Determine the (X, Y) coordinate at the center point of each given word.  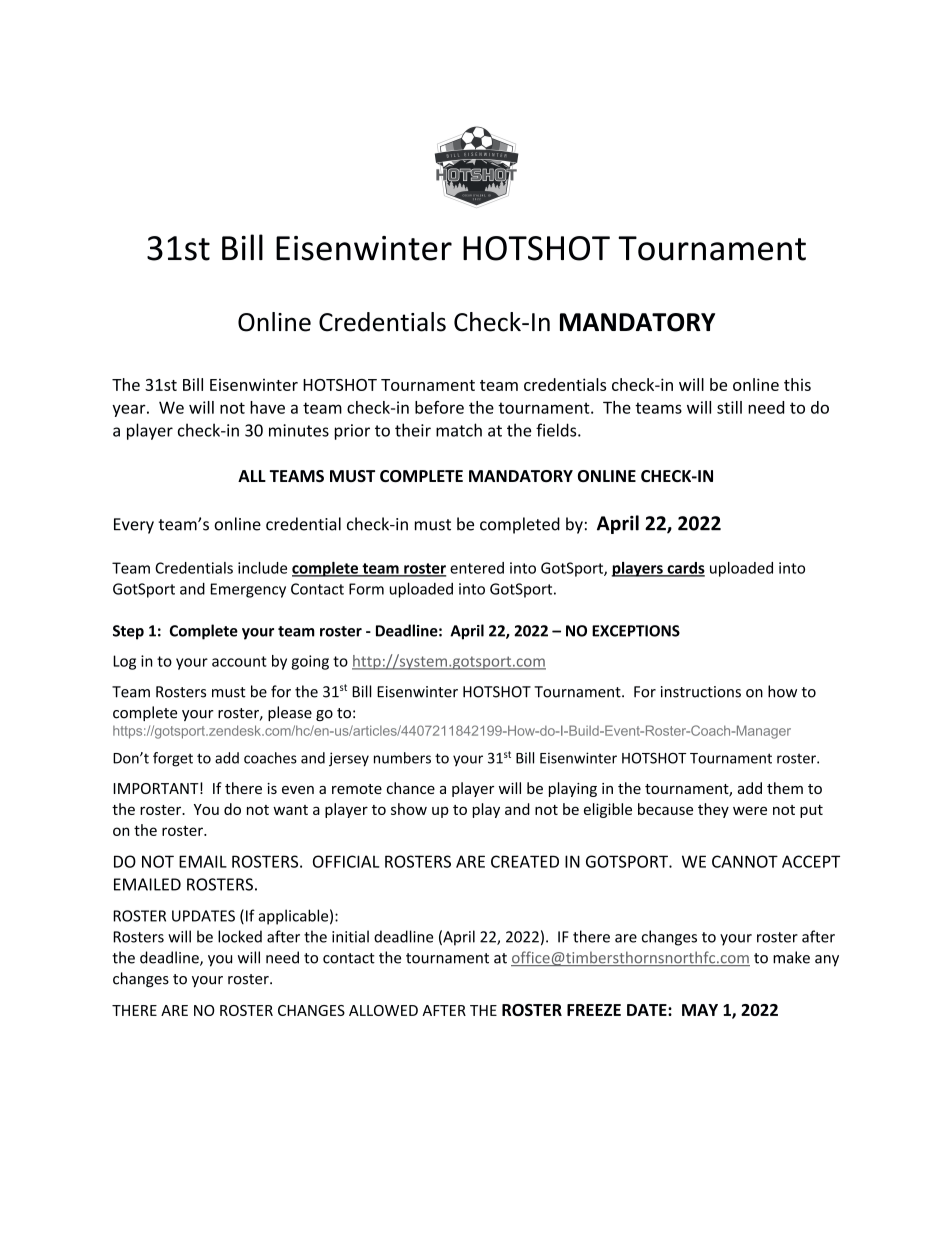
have (267, 407)
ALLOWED (383, 1010)
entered (477, 568)
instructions (701, 692)
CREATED (525, 861)
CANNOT (745, 861)
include (262, 568)
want (290, 810)
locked (240, 936)
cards (685, 569)
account (239, 661)
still (729, 407)
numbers (402, 758)
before (439, 407)
